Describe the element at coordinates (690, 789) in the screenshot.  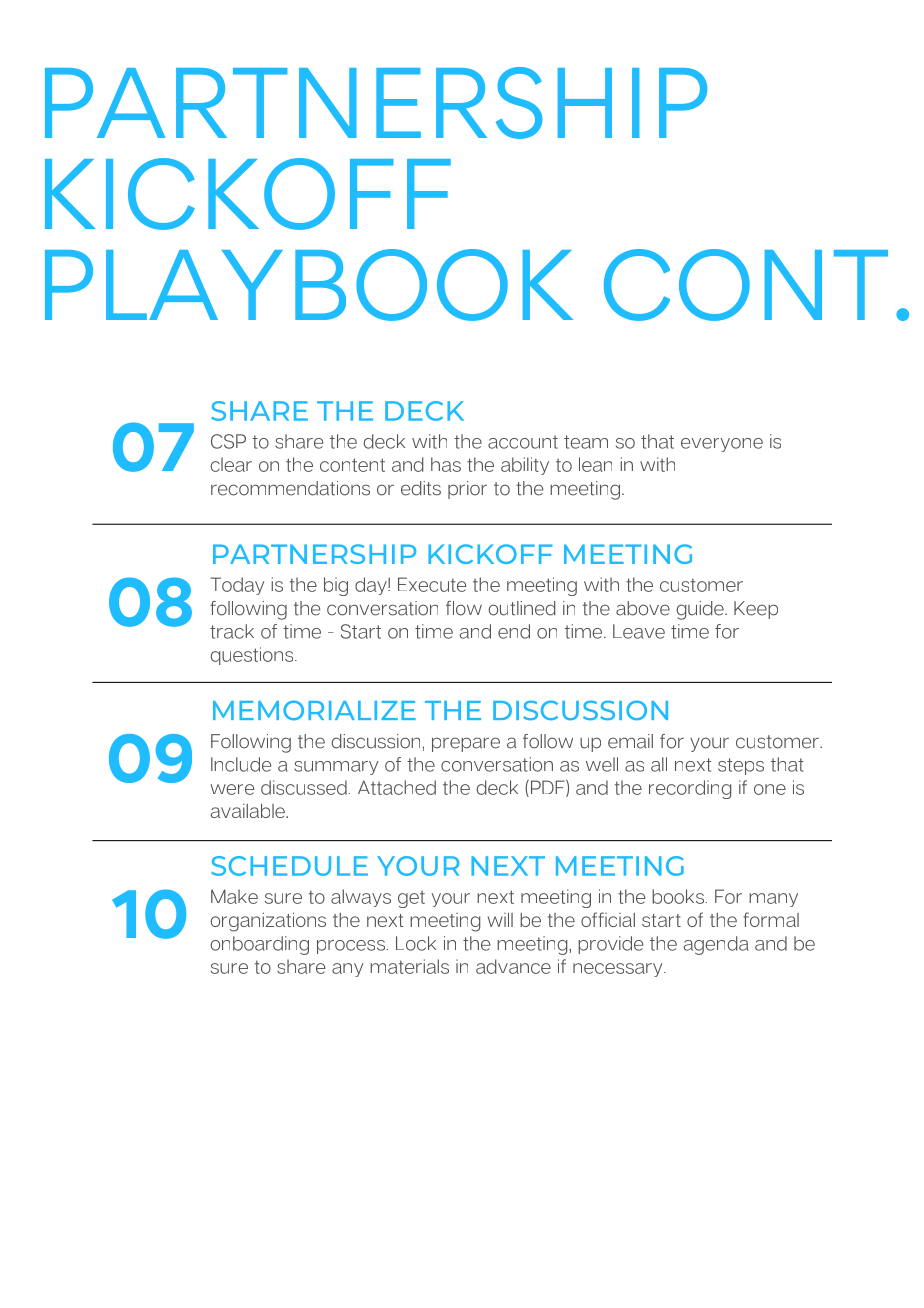
I see `recording` at that location.
